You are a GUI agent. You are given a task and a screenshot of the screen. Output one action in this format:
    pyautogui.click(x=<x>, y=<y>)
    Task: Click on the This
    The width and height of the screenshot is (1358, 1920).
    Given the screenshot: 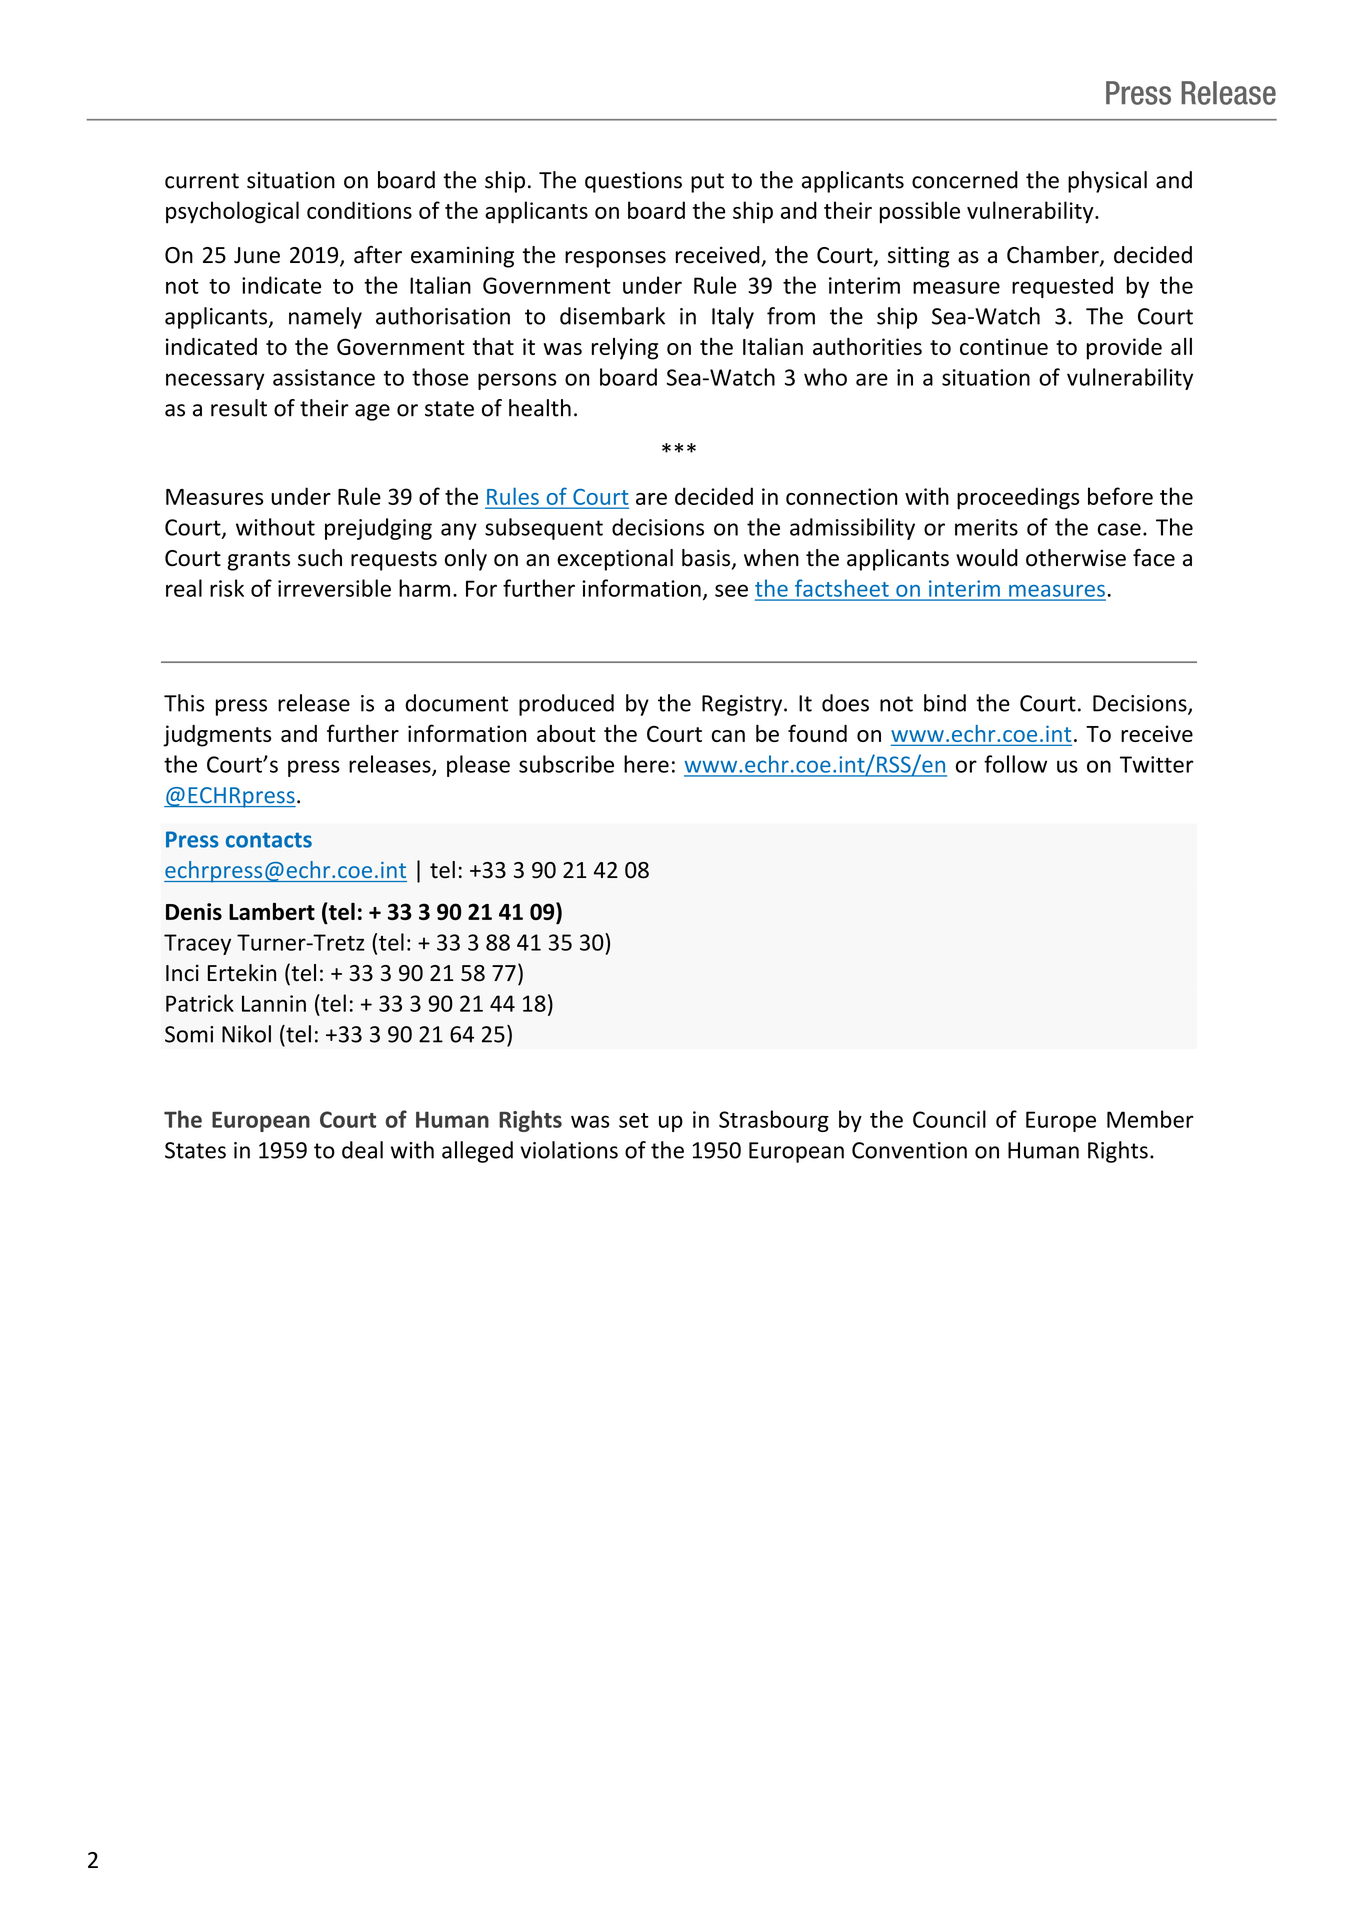 What is the action you would take?
    pyautogui.click(x=184, y=703)
